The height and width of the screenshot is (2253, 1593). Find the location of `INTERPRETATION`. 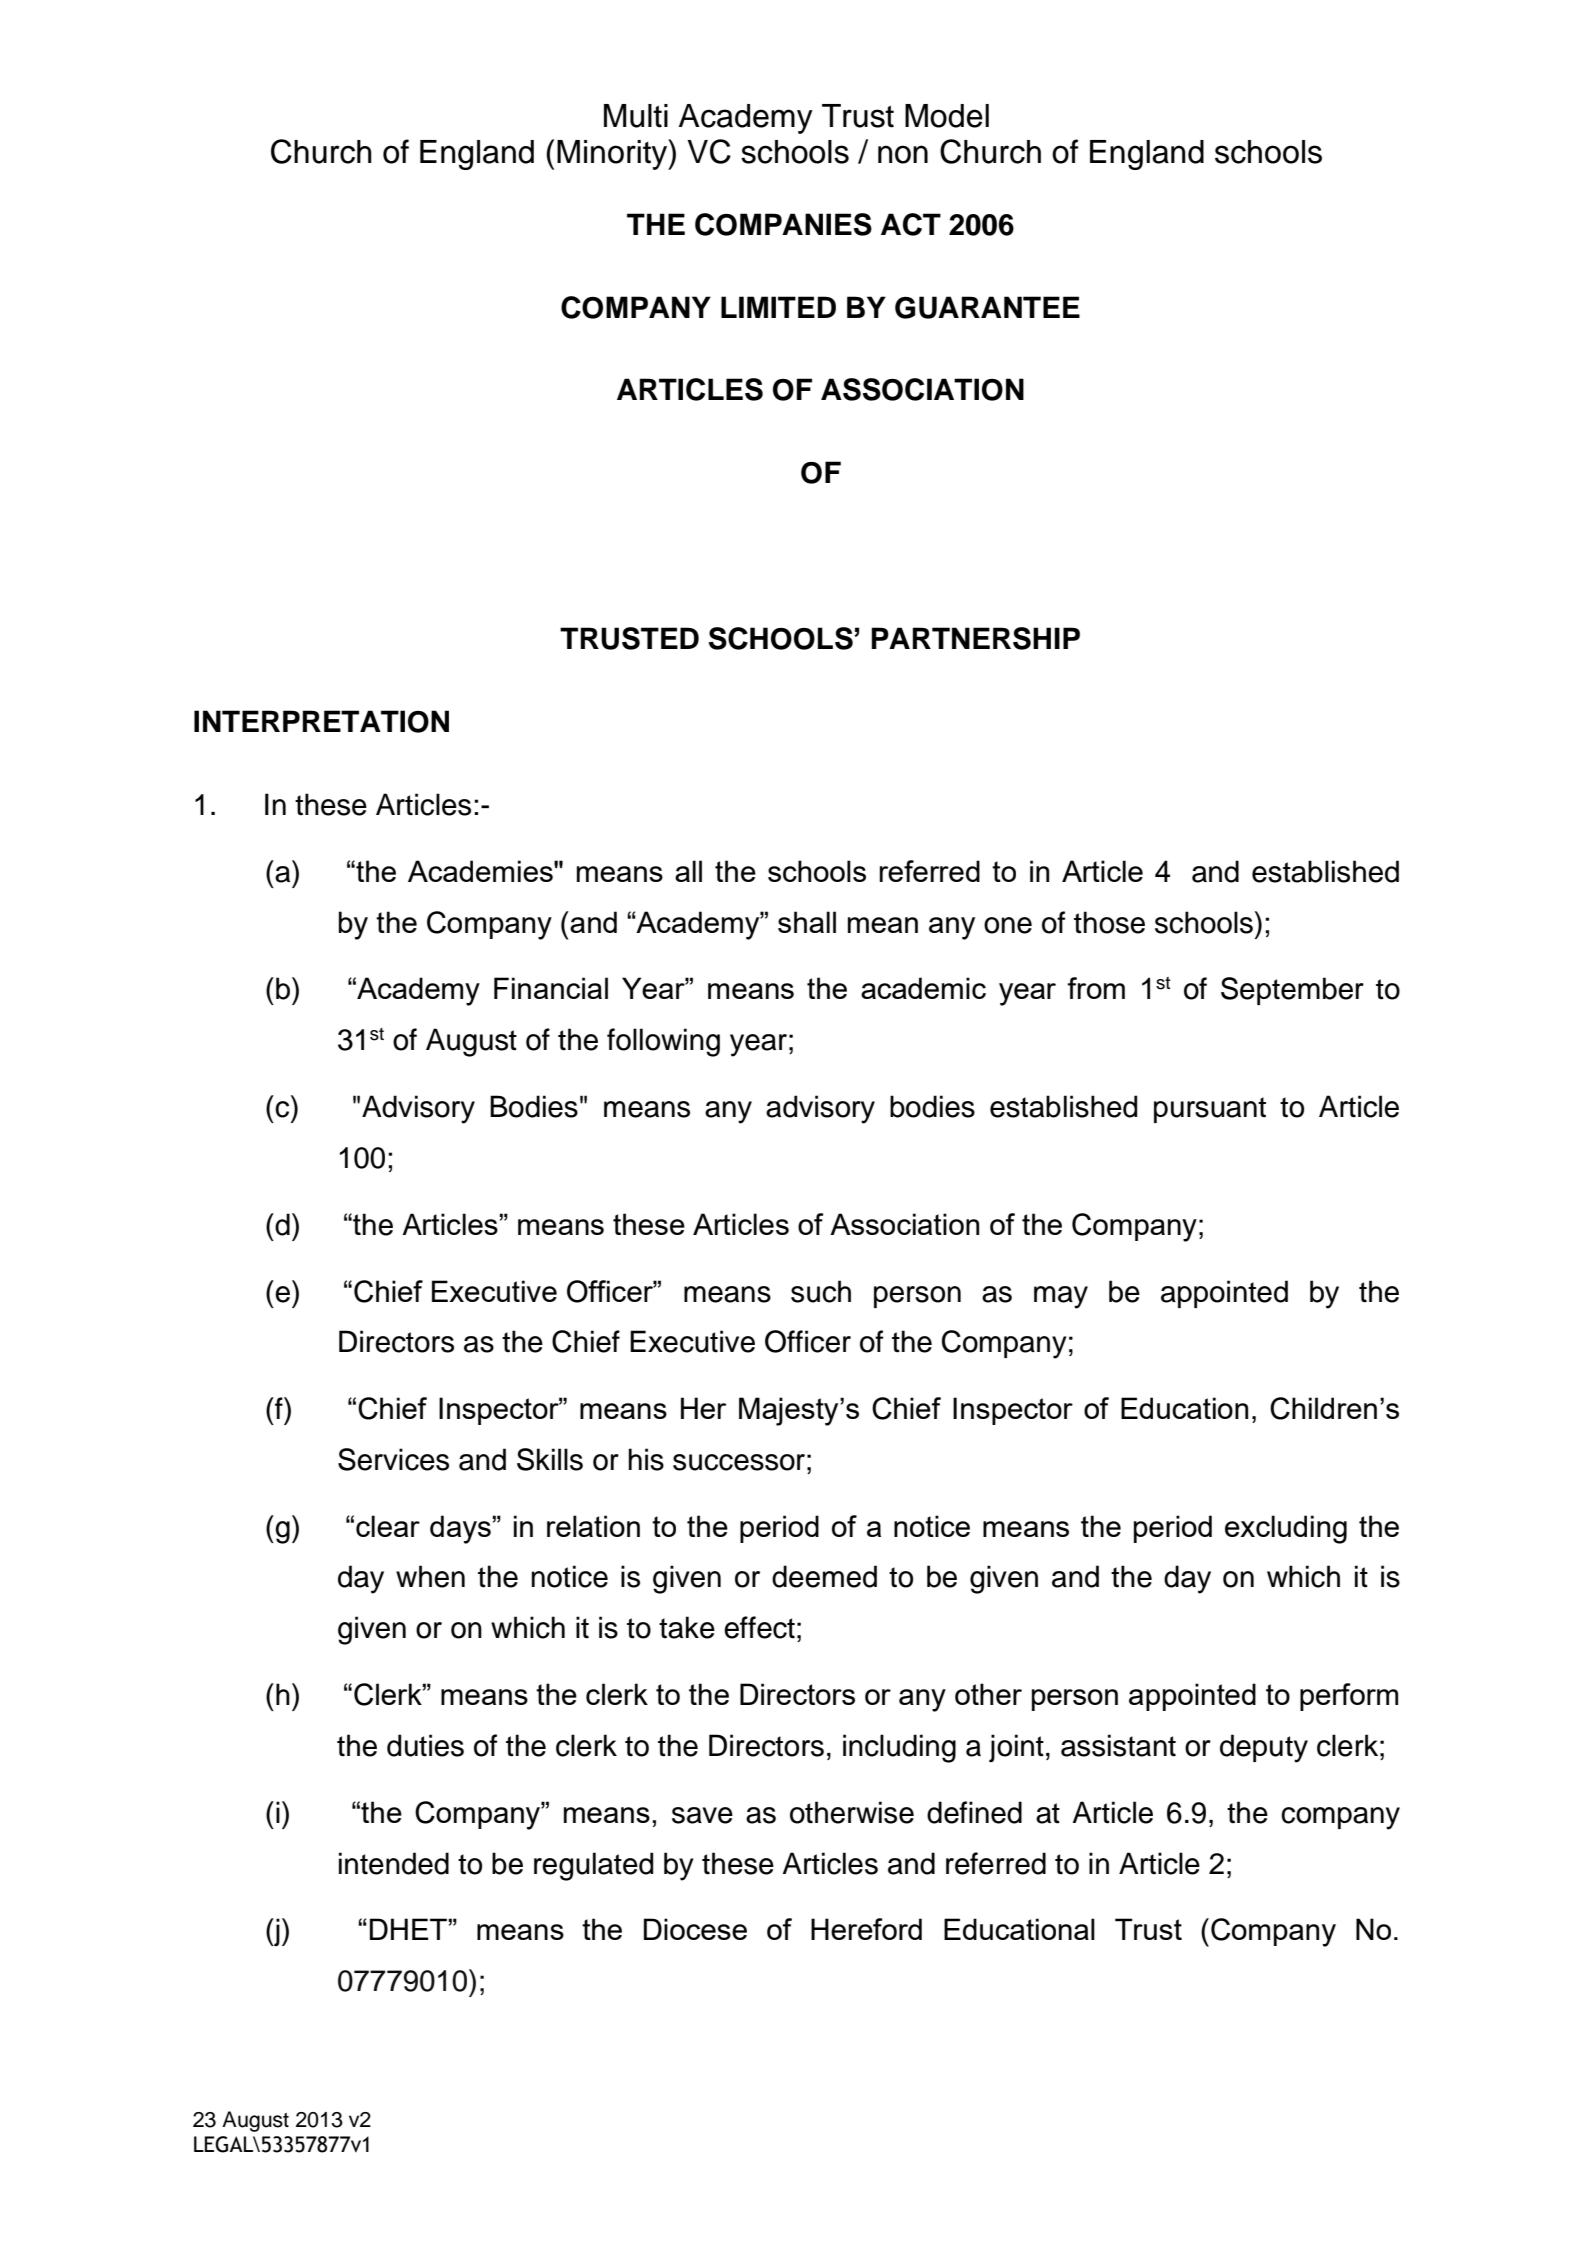

INTERPRETATION is located at coordinates (321, 721).
